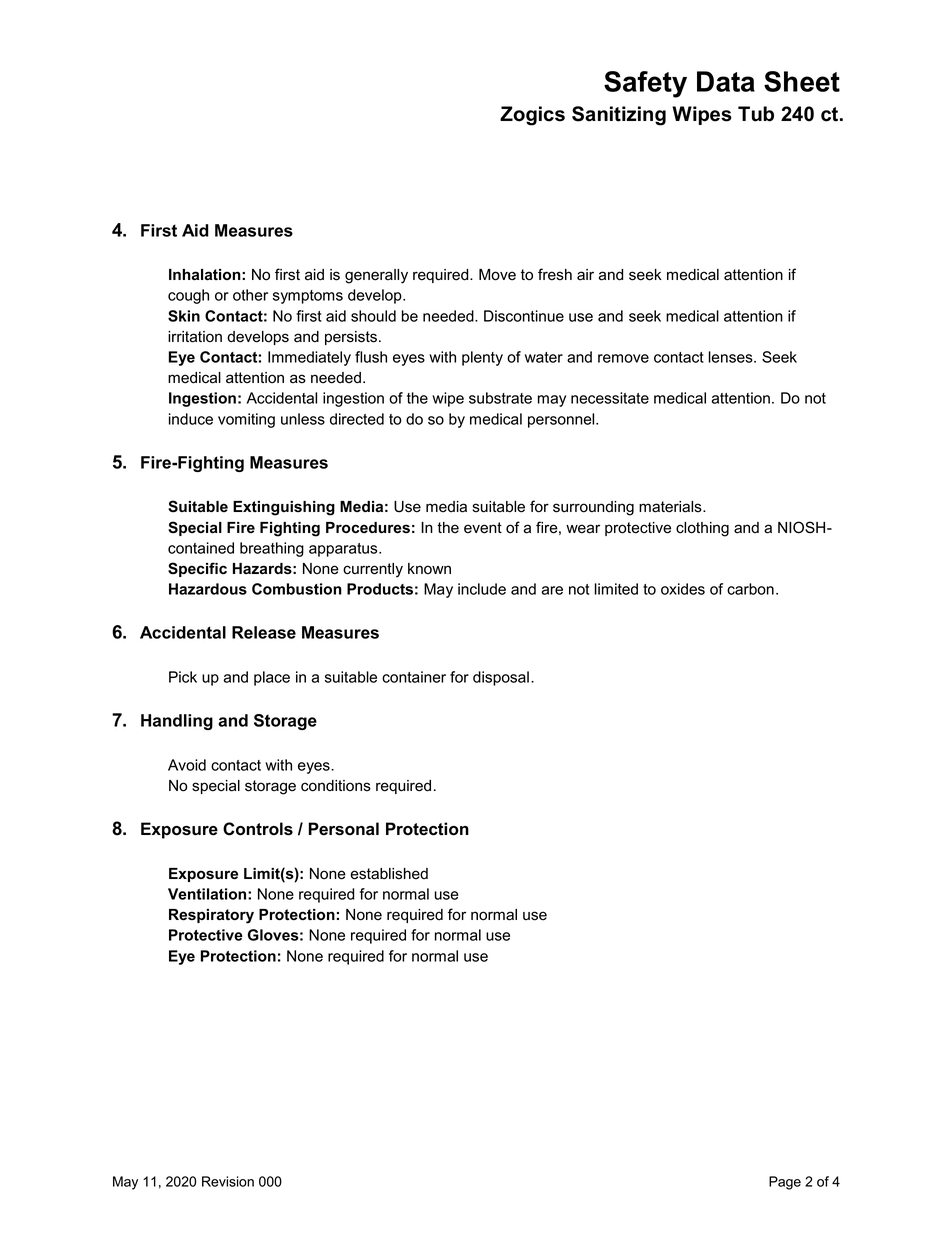  I want to click on other, so click(250, 295).
